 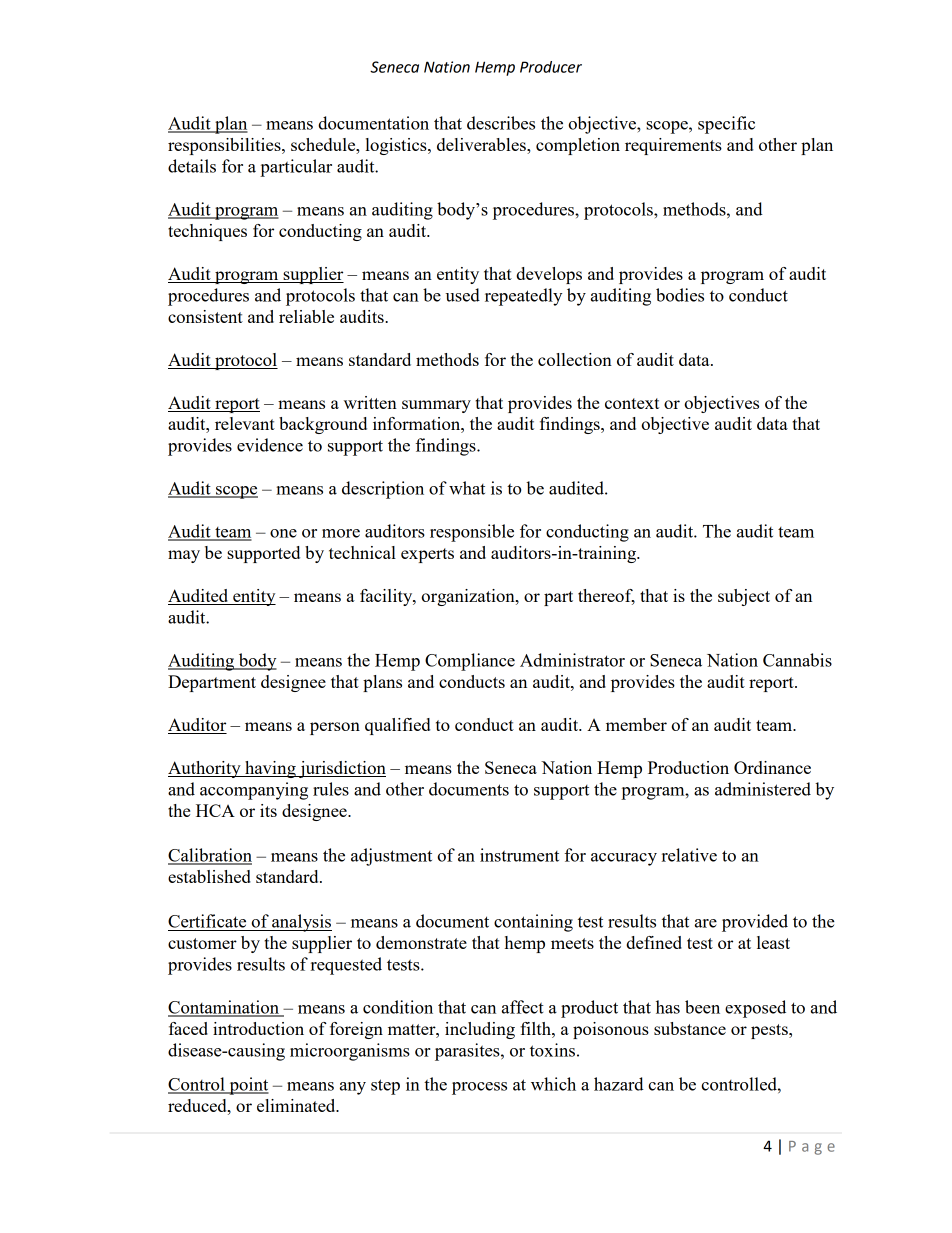 I want to click on organization, so click(x=469, y=597).
